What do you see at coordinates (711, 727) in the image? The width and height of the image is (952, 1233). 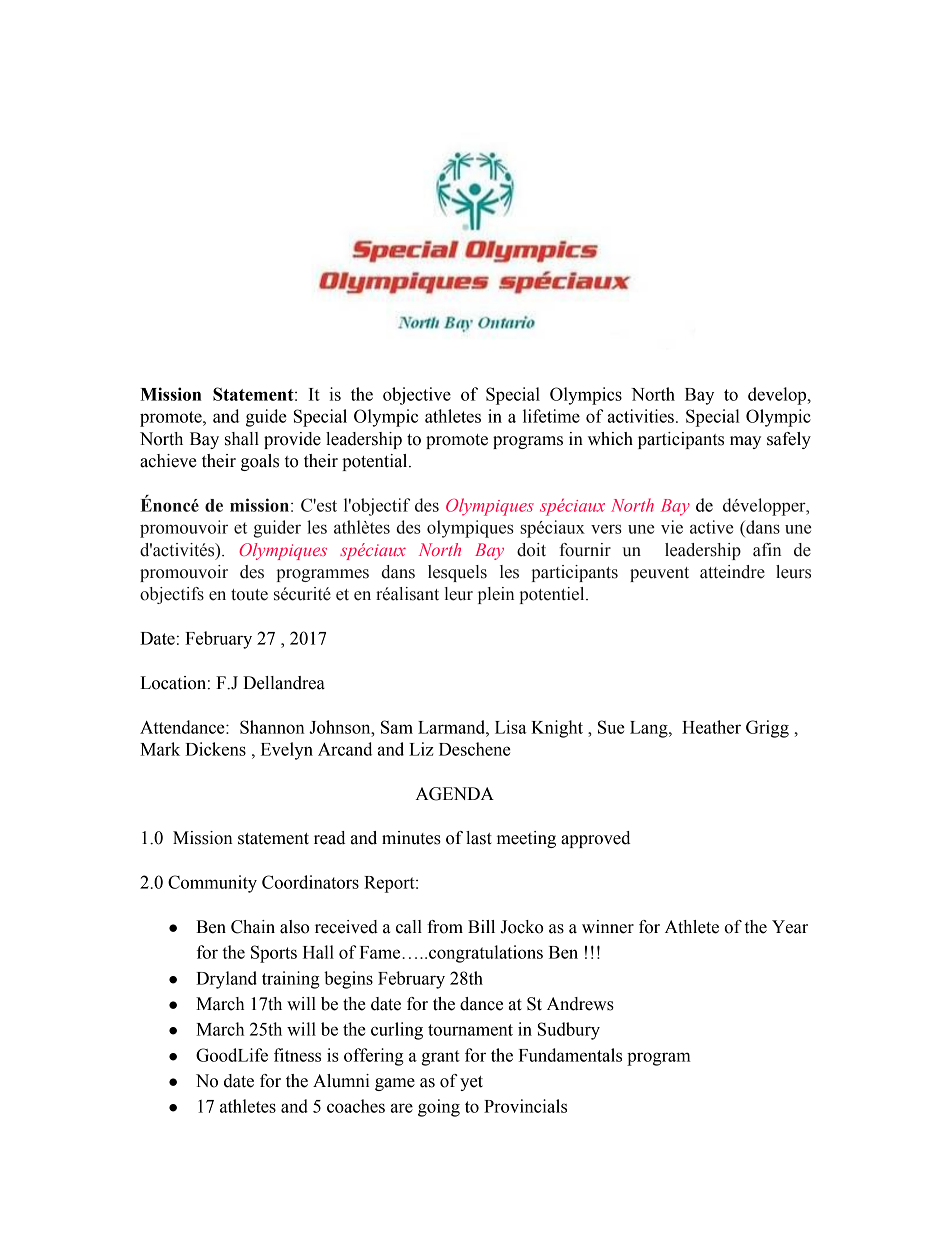 I see `Heather` at bounding box center [711, 727].
